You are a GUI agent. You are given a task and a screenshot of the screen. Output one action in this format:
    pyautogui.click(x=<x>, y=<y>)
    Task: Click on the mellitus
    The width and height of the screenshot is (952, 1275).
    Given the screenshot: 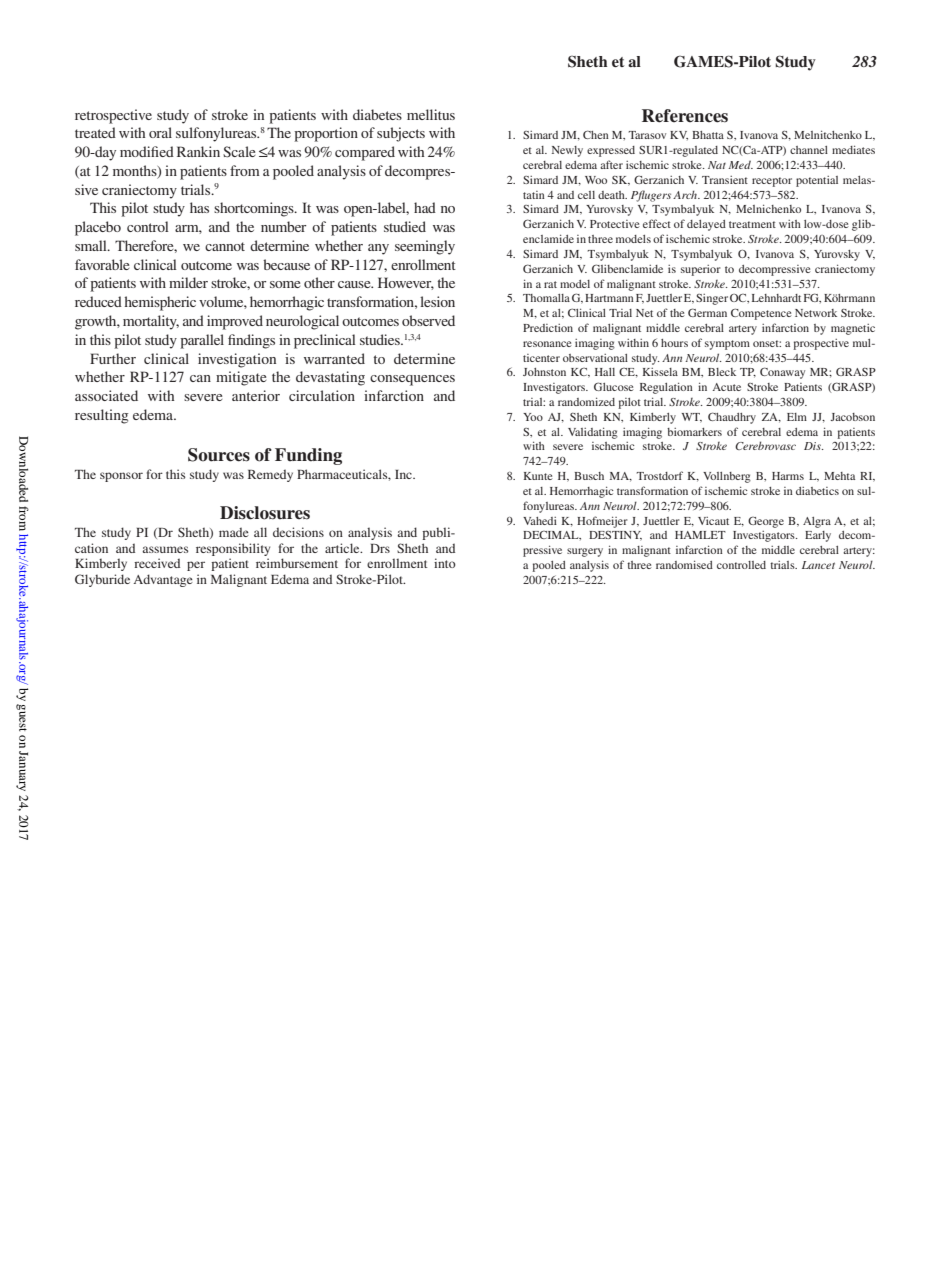 What is the action you would take?
    pyautogui.click(x=431, y=114)
